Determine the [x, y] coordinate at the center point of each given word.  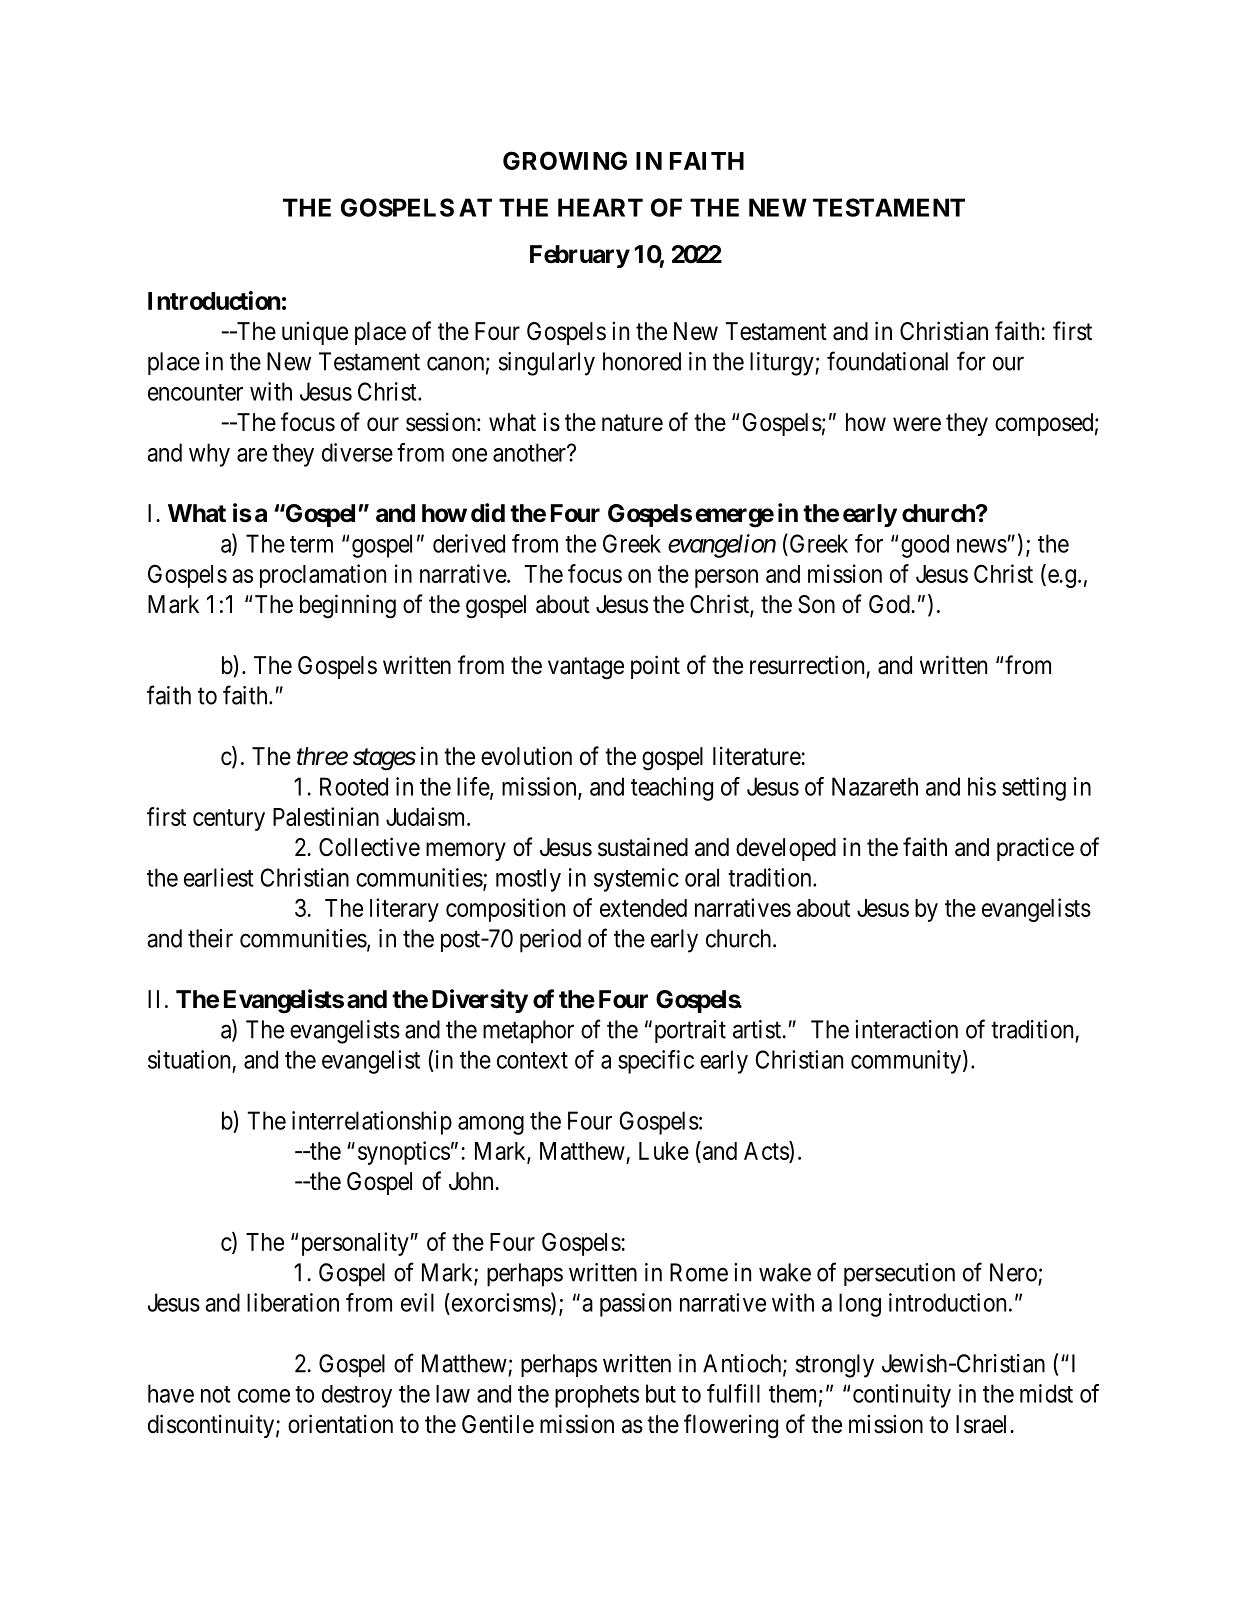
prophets [597, 1396]
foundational [887, 361]
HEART [600, 207]
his [982, 786]
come [264, 1396]
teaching [672, 789]
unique [315, 333]
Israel [983, 1424]
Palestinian [326, 816]
